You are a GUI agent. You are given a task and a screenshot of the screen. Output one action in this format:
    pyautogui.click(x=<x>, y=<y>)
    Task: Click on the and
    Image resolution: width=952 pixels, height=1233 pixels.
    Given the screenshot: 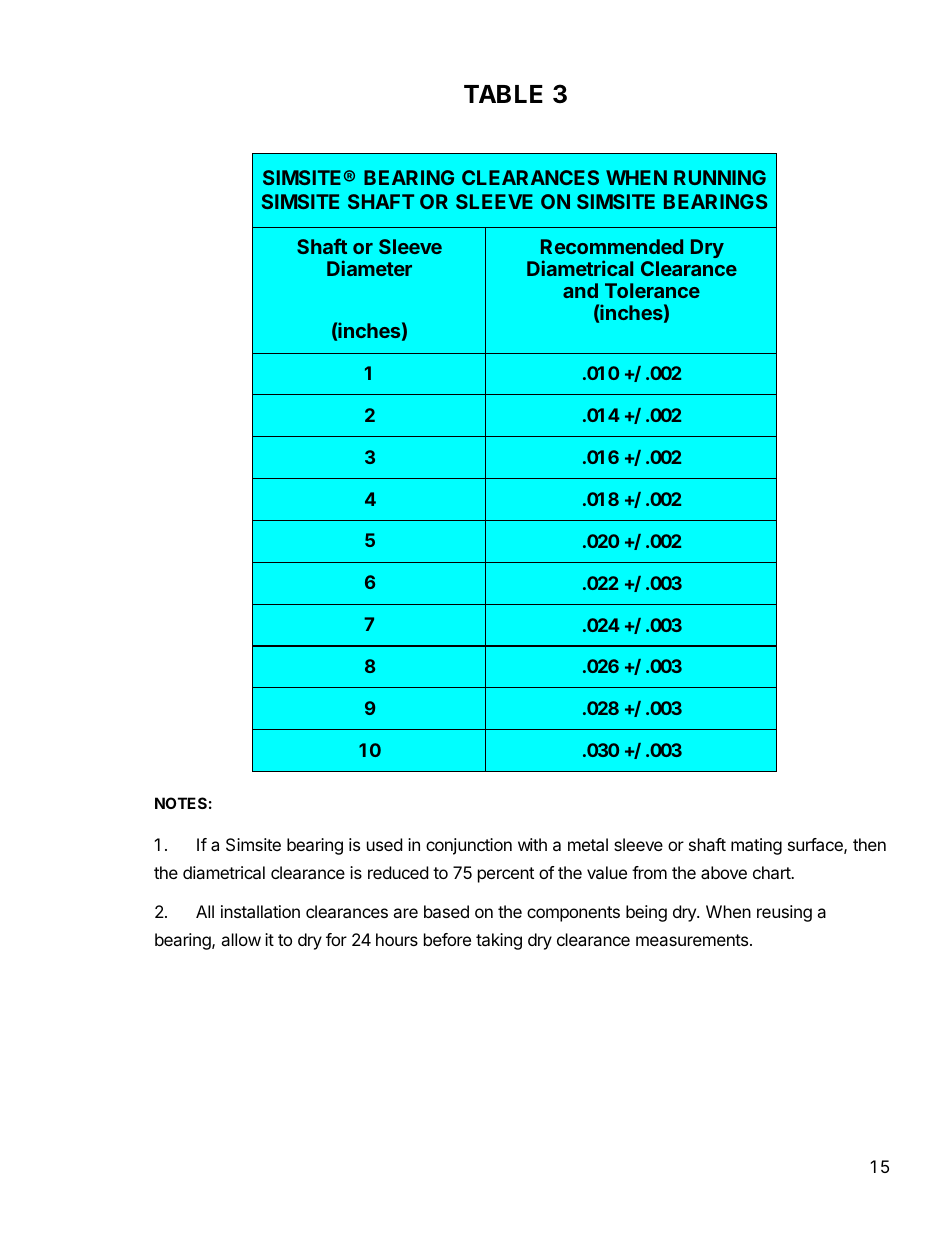 What is the action you would take?
    pyautogui.click(x=580, y=290)
